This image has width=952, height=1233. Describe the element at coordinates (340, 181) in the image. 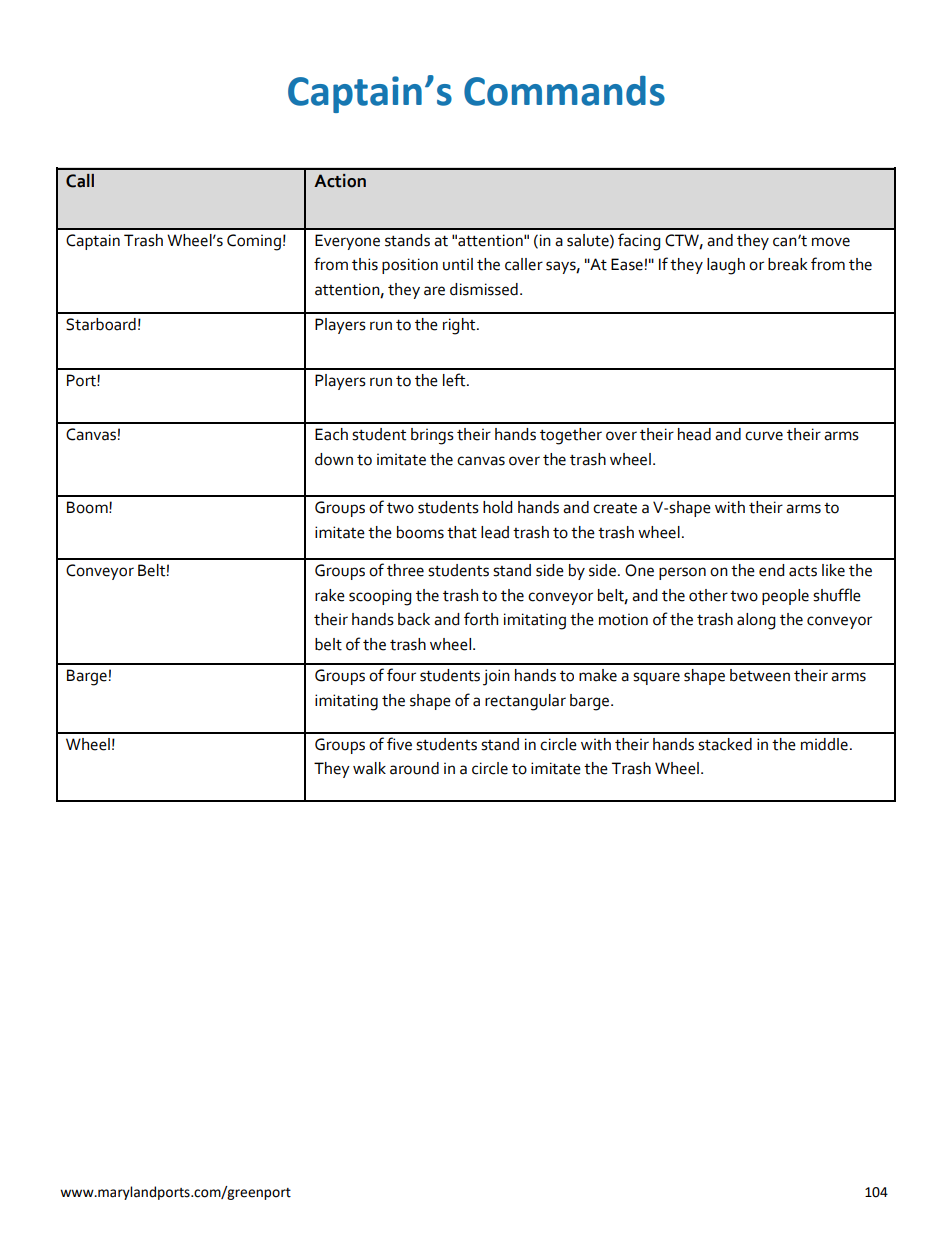

I see `Action` at that location.
